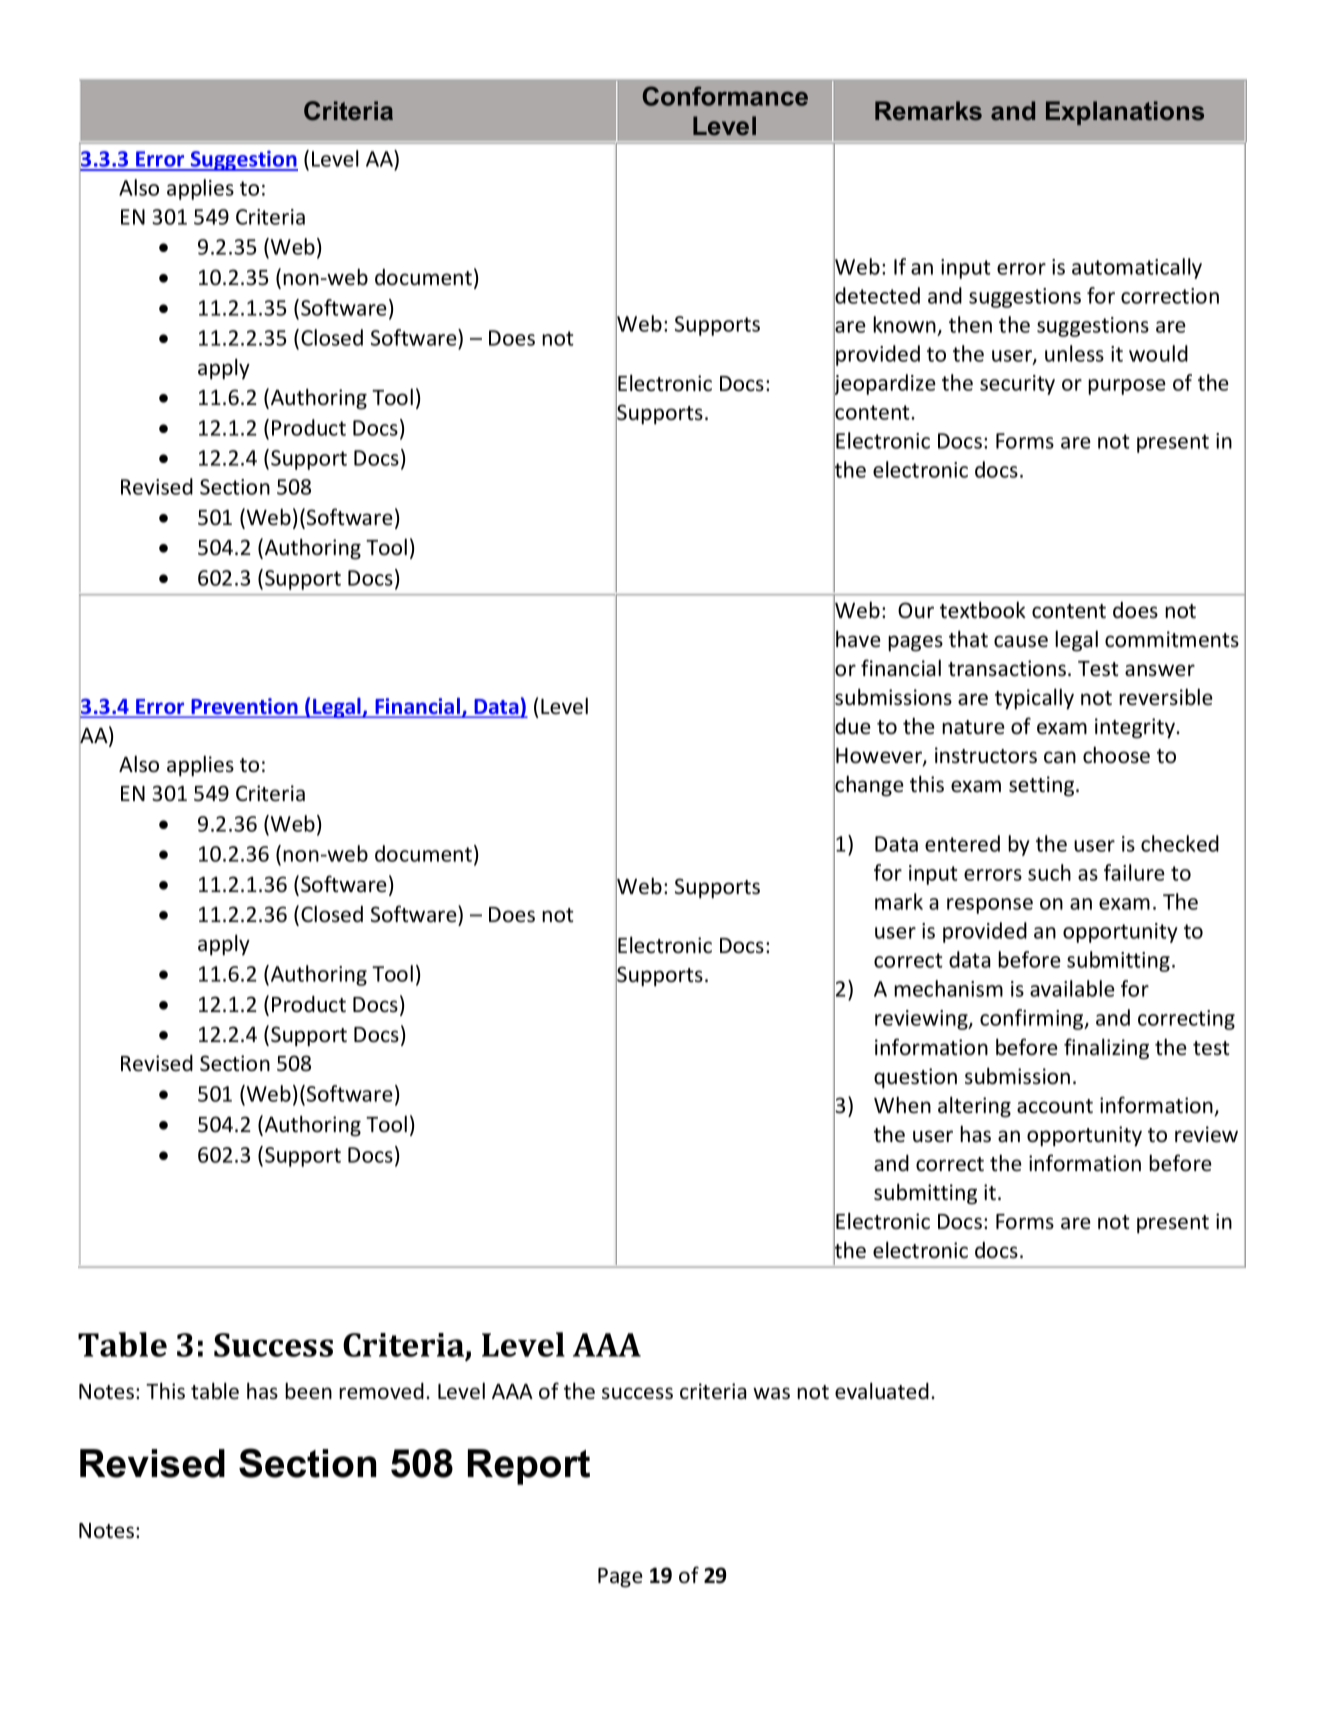  What do you see at coordinates (308, 1391) in the document?
I see `been` at bounding box center [308, 1391].
